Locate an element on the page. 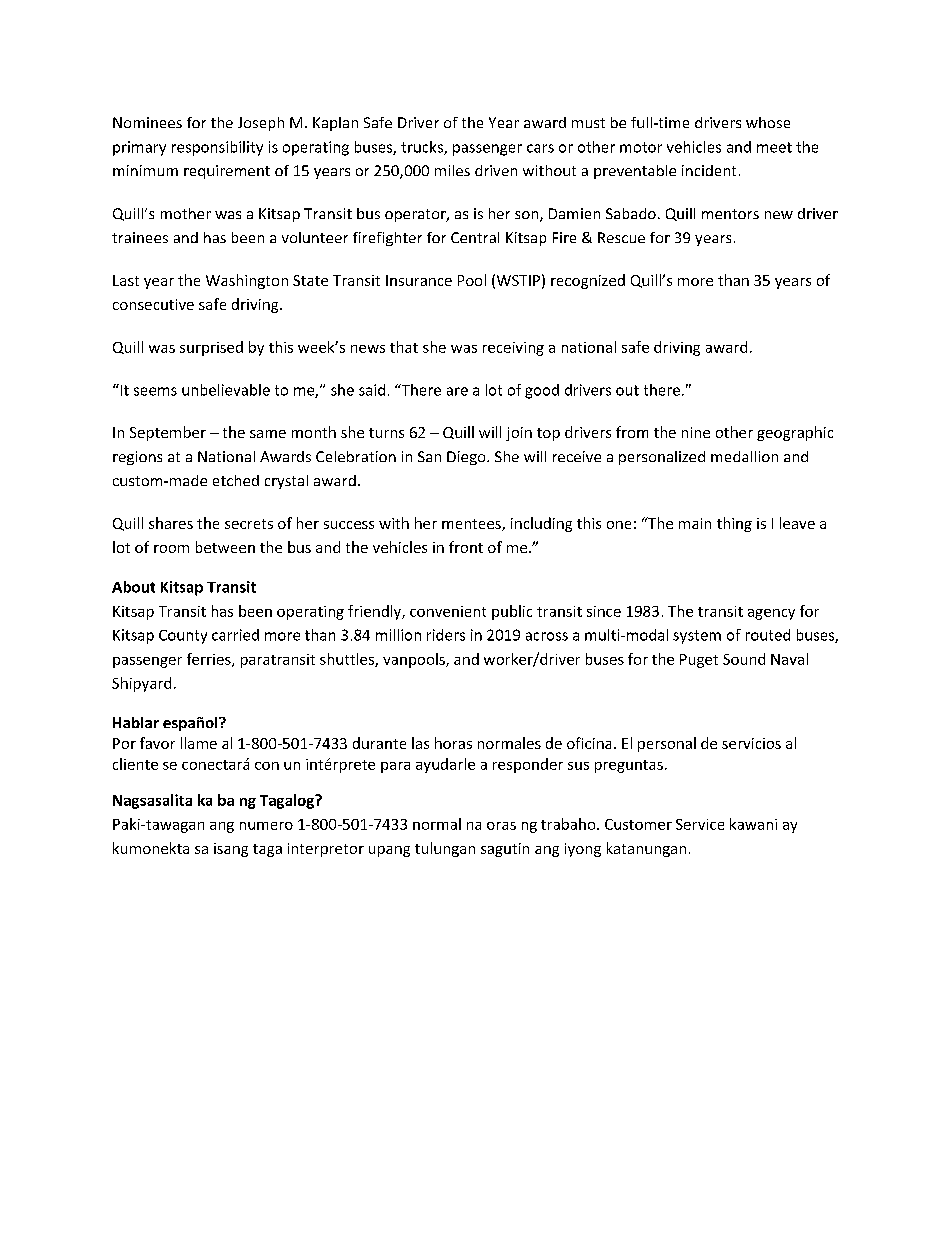  Diego is located at coordinates (467, 458).
